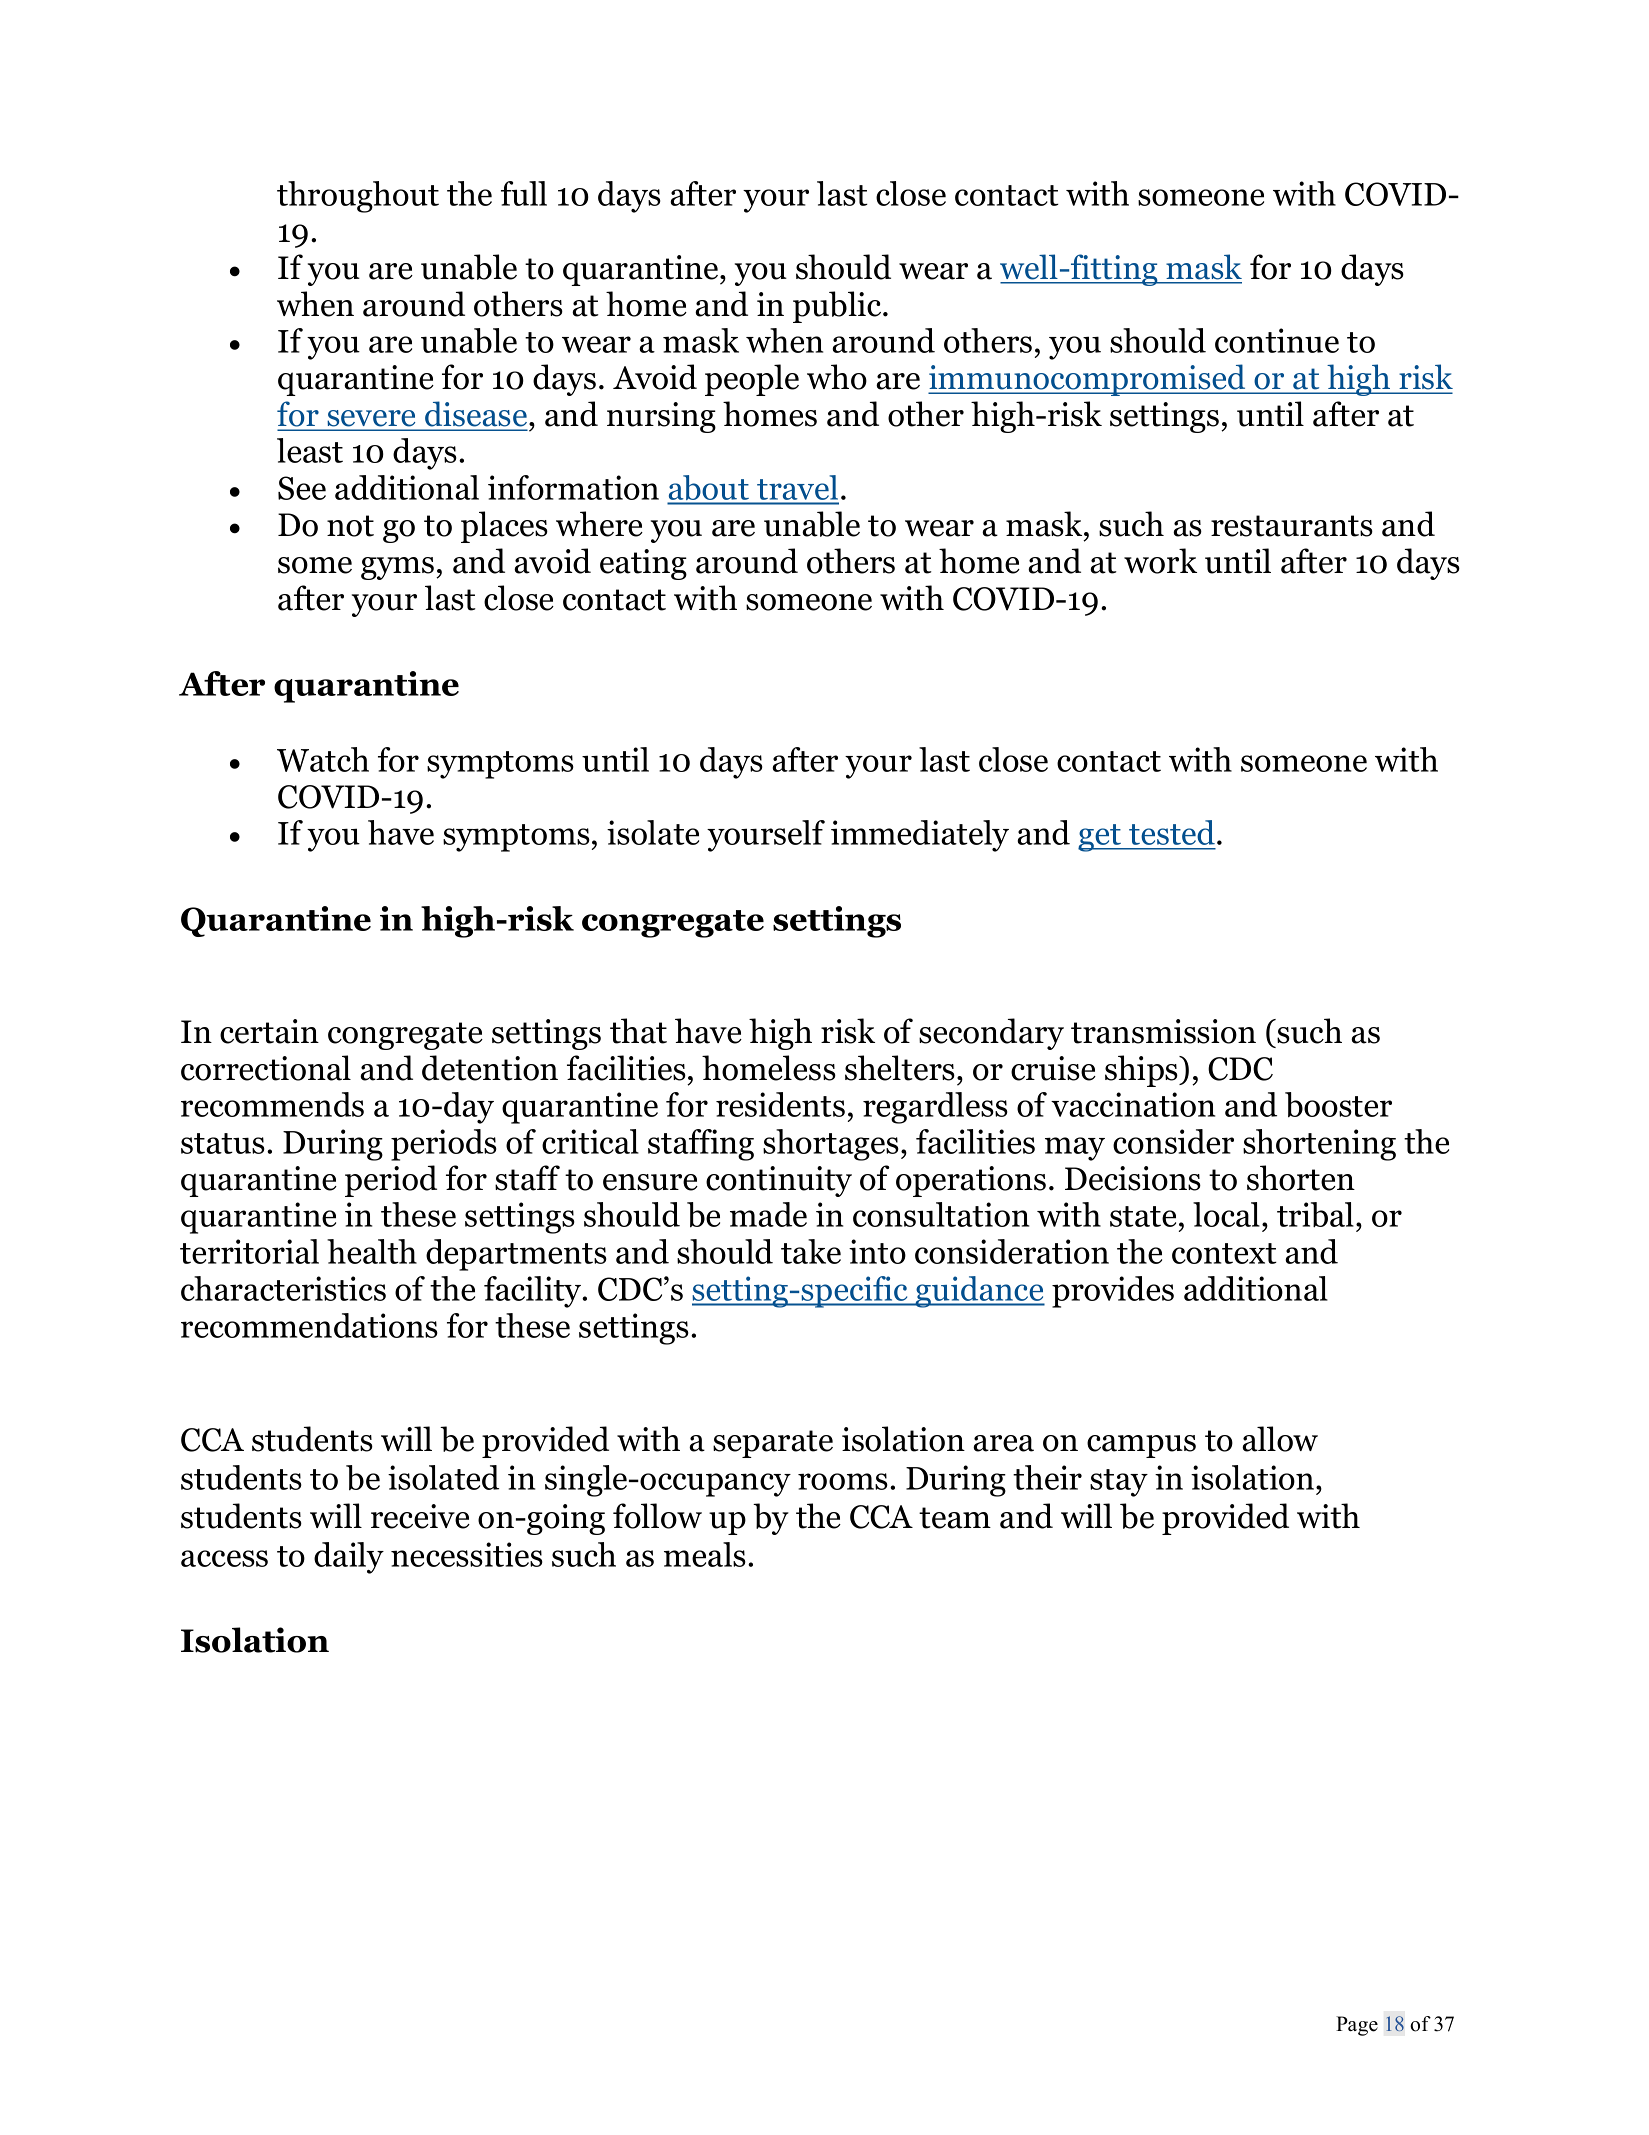 This screenshot has height=2135, width=1649. What do you see at coordinates (358, 197) in the screenshot?
I see `throughout` at bounding box center [358, 197].
